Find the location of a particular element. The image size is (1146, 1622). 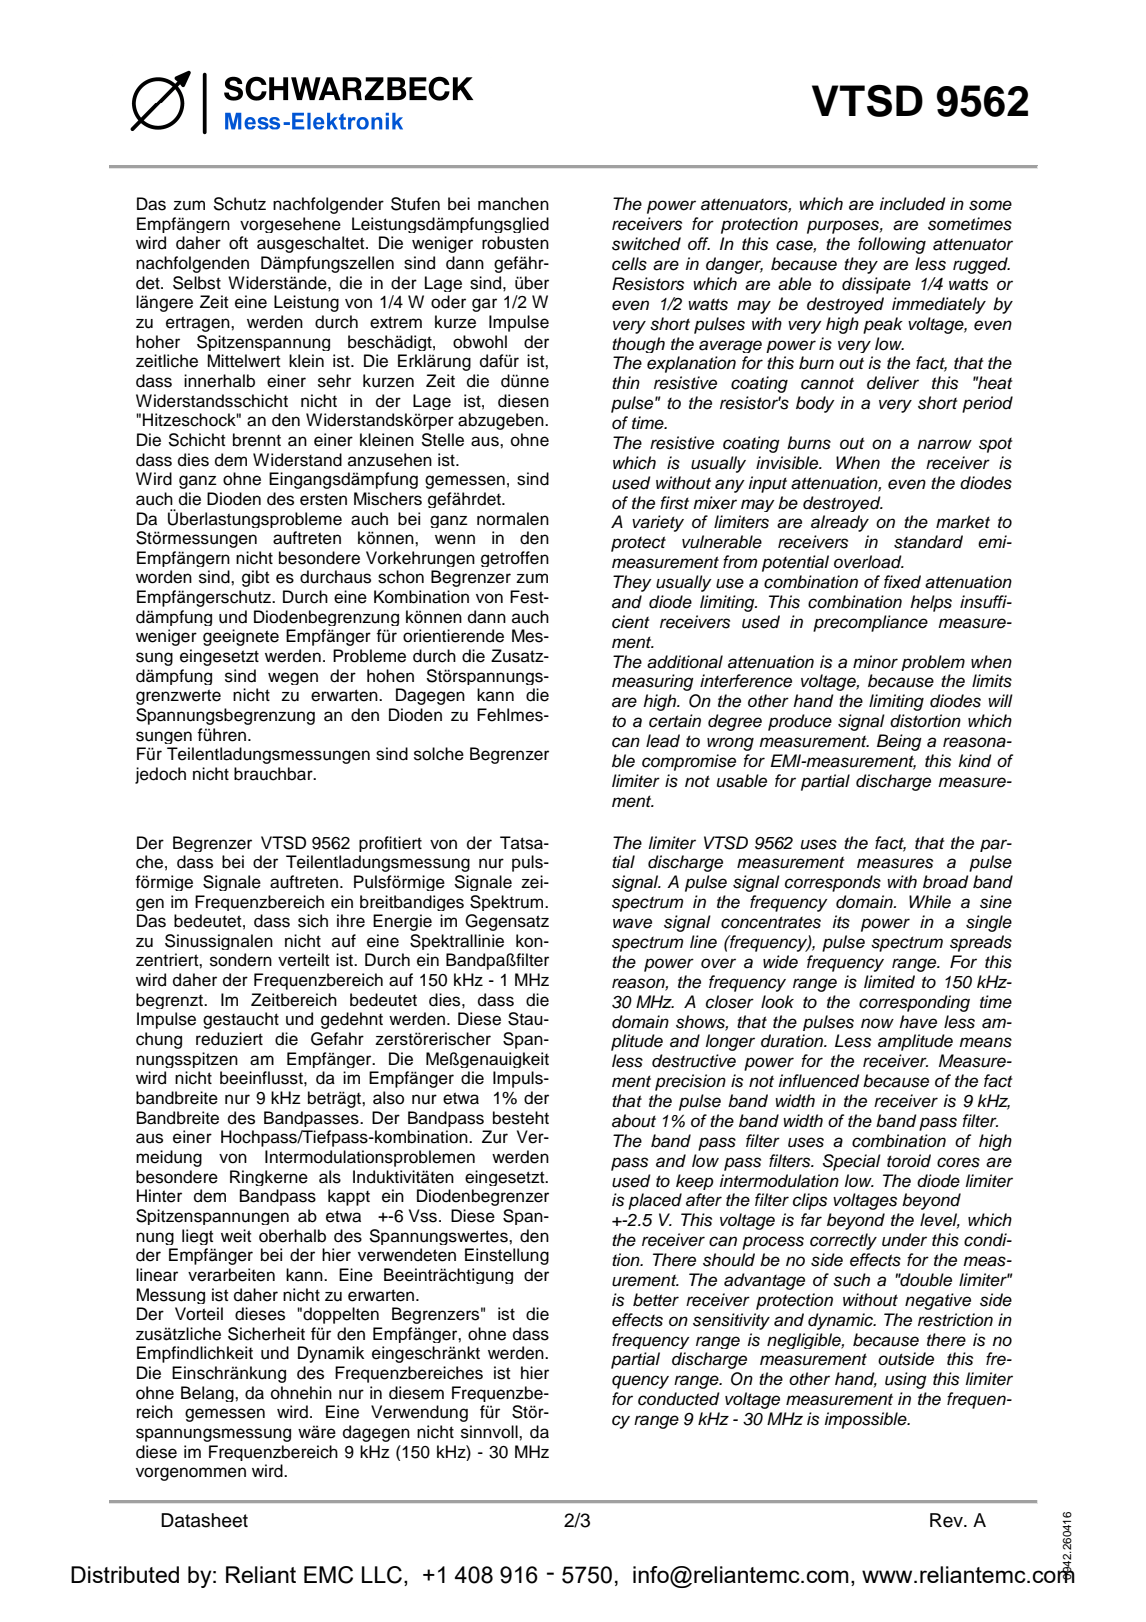

ihre is located at coordinates (351, 921).
